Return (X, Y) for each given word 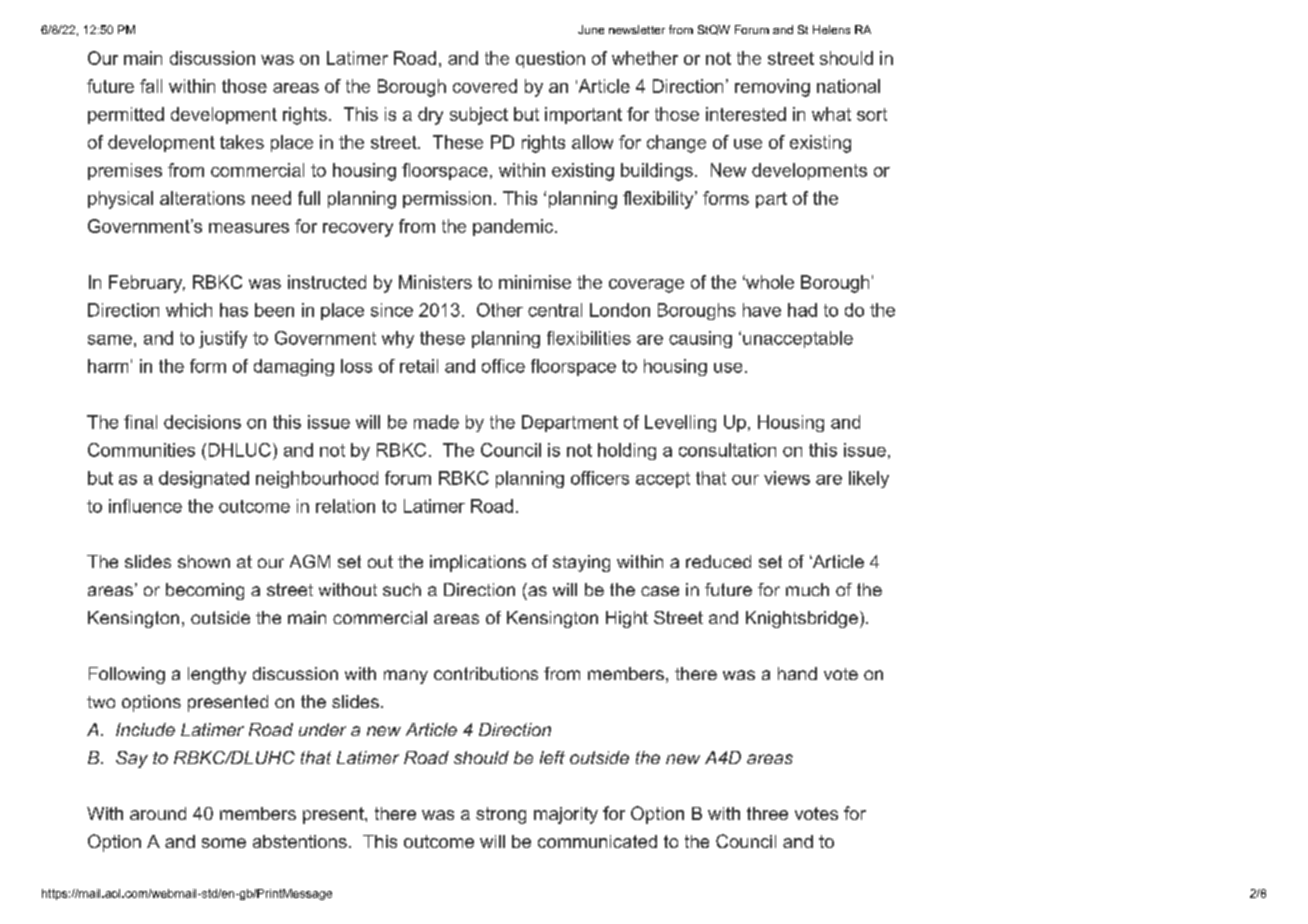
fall (151, 86)
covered (485, 86)
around (158, 813)
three (767, 813)
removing (772, 88)
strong (501, 815)
